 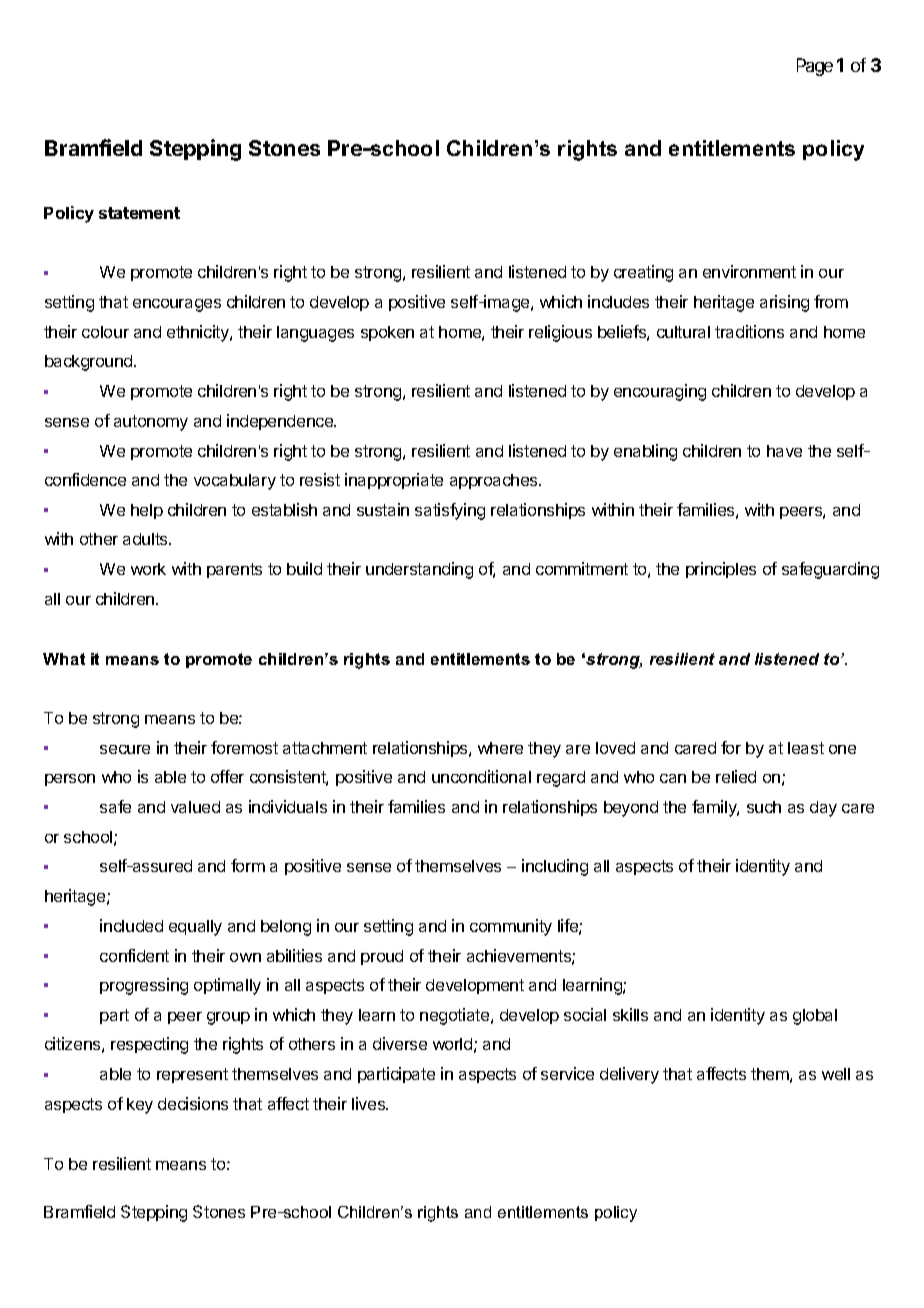 What do you see at coordinates (125, 749) in the screenshot?
I see `secure` at bounding box center [125, 749].
